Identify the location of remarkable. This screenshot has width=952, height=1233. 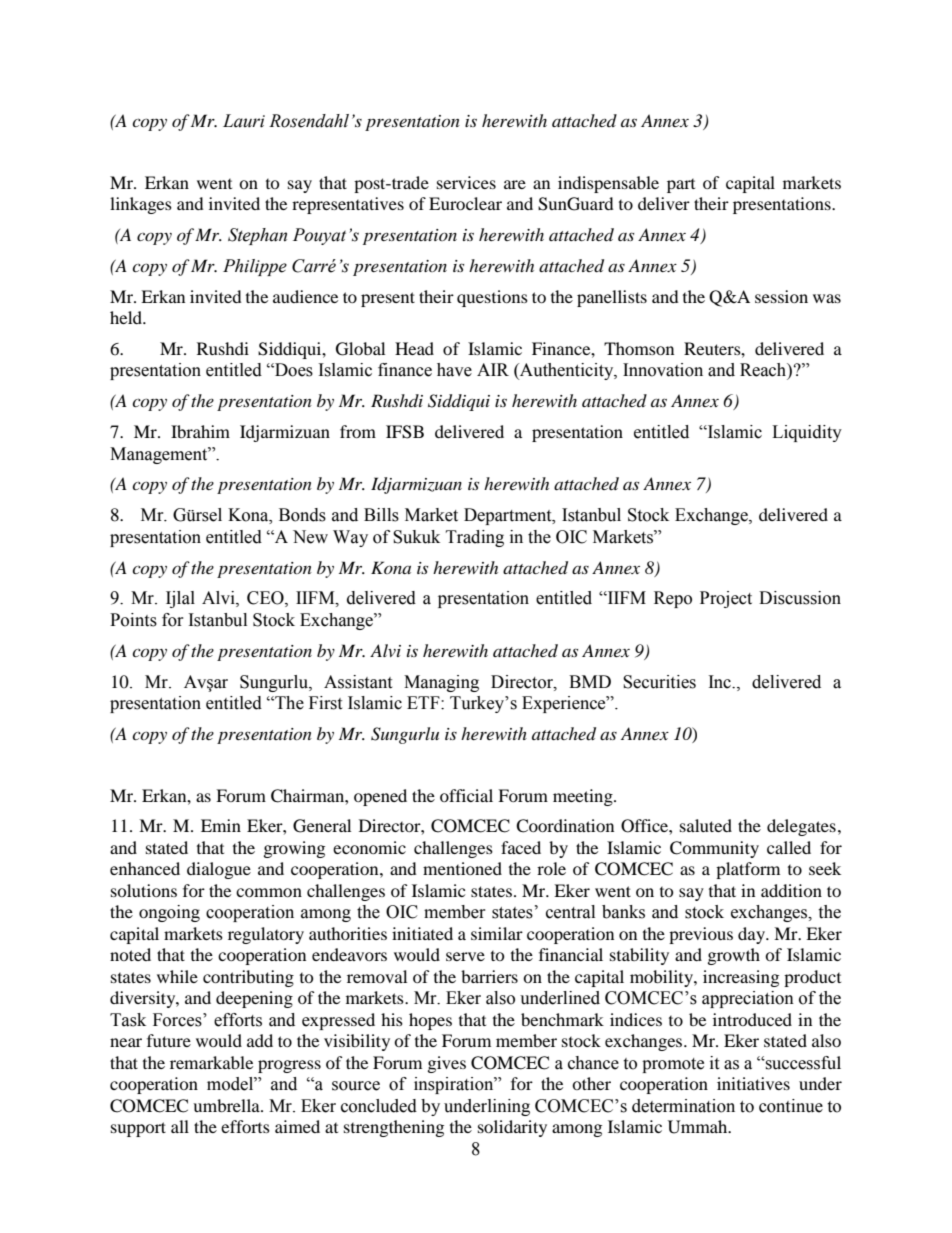
(211, 1062).
